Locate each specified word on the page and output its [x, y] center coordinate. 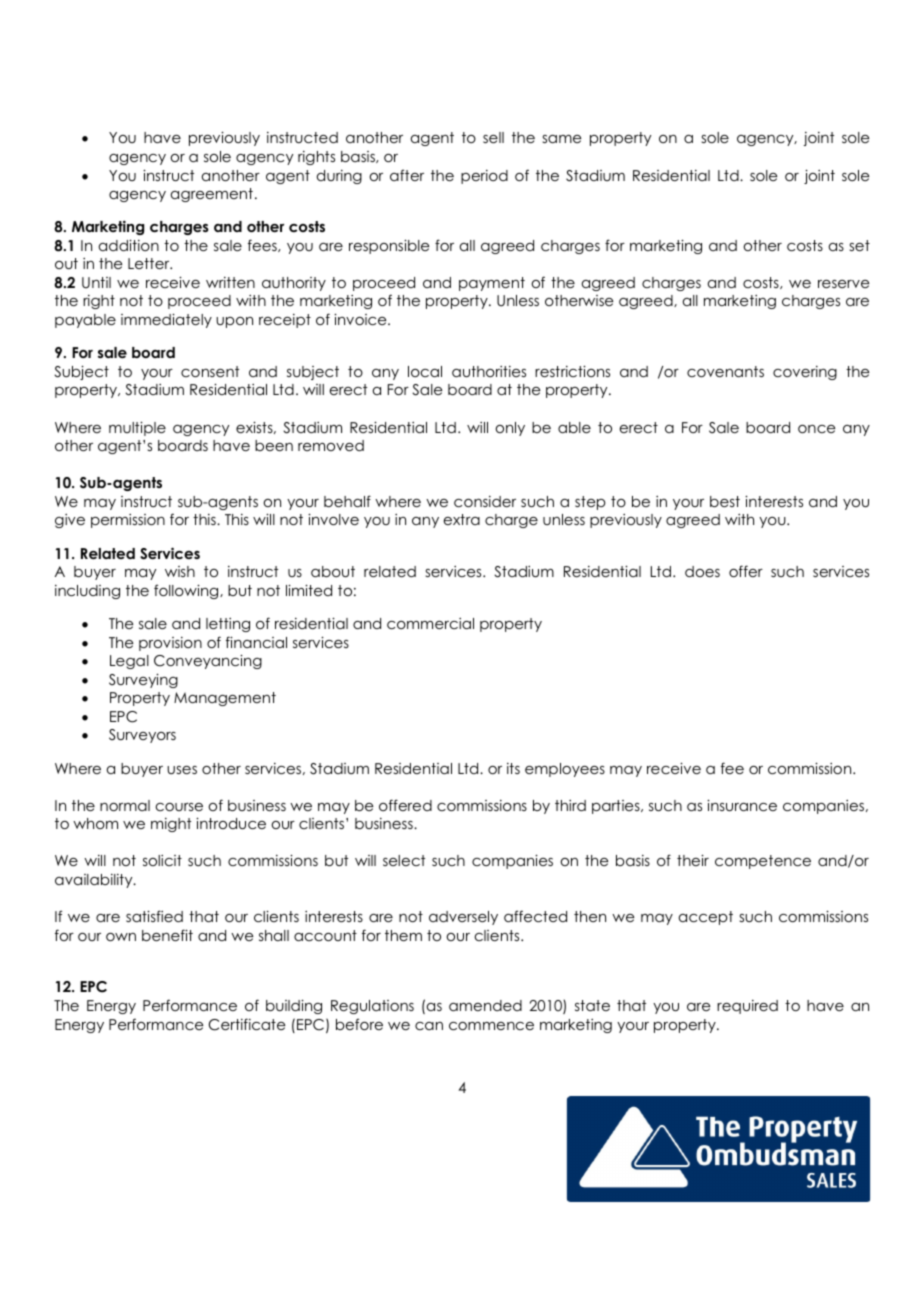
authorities [489, 371]
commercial [430, 623]
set [859, 245]
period [484, 177]
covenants [725, 371]
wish [180, 571]
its [513, 768]
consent [210, 371]
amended [485, 1005]
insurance [742, 805]
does [702, 571]
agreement [212, 195]
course [179, 807]
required [747, 1007]
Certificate [247, 1024]
